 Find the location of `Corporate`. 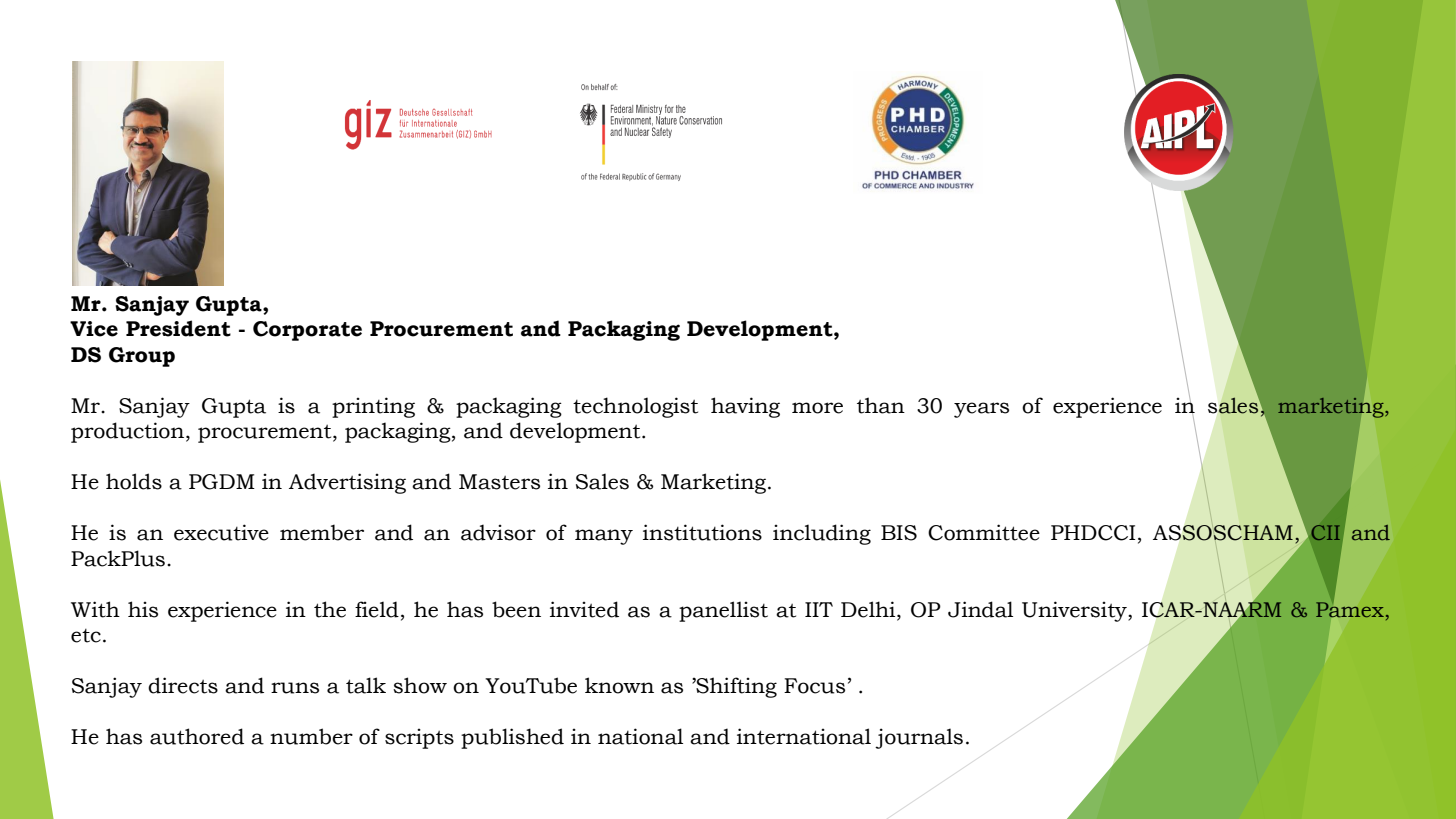

Corporate is located at coordinates (307, 331).
